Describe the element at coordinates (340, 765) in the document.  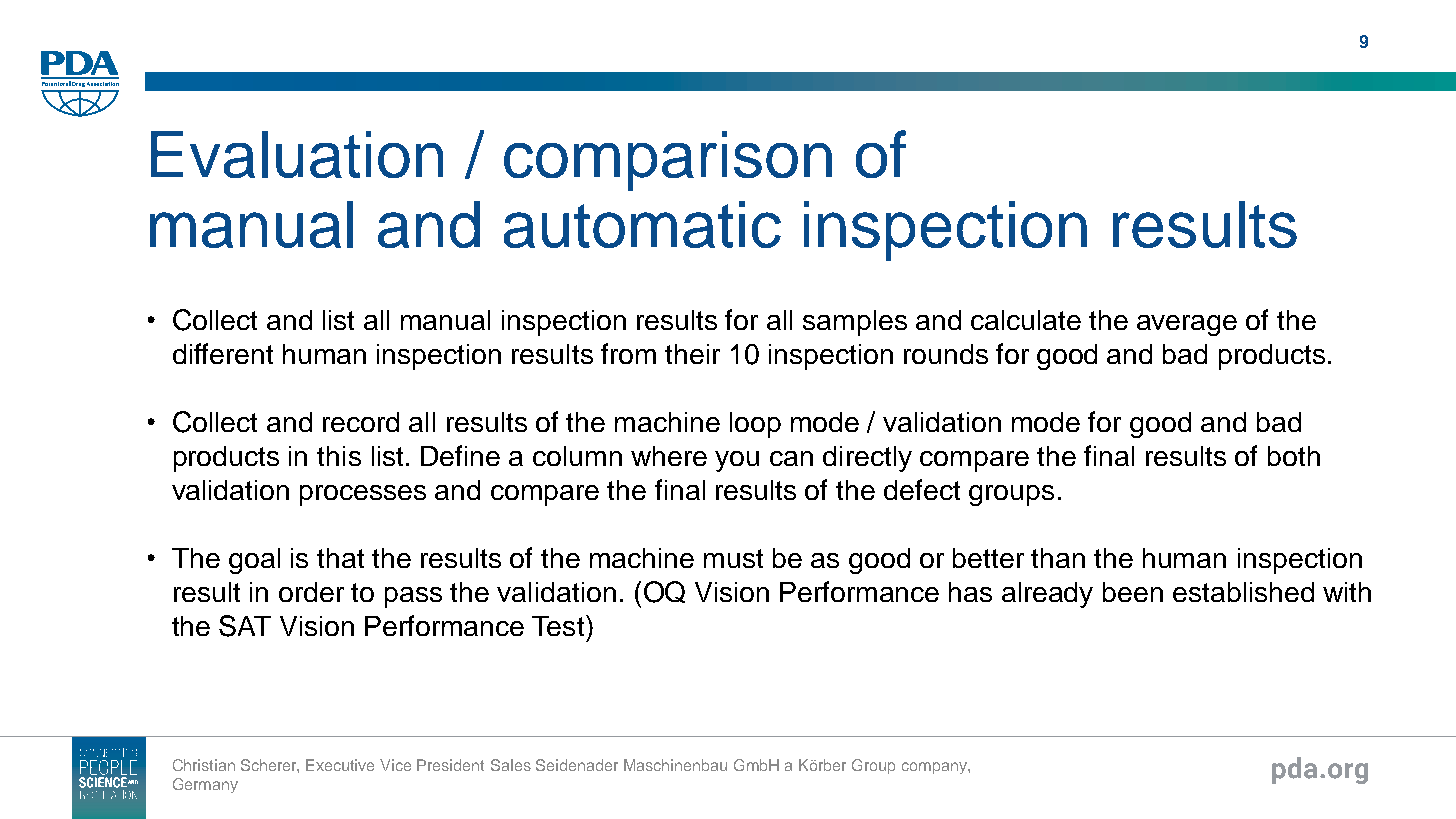
I see `Executive` at that location.
